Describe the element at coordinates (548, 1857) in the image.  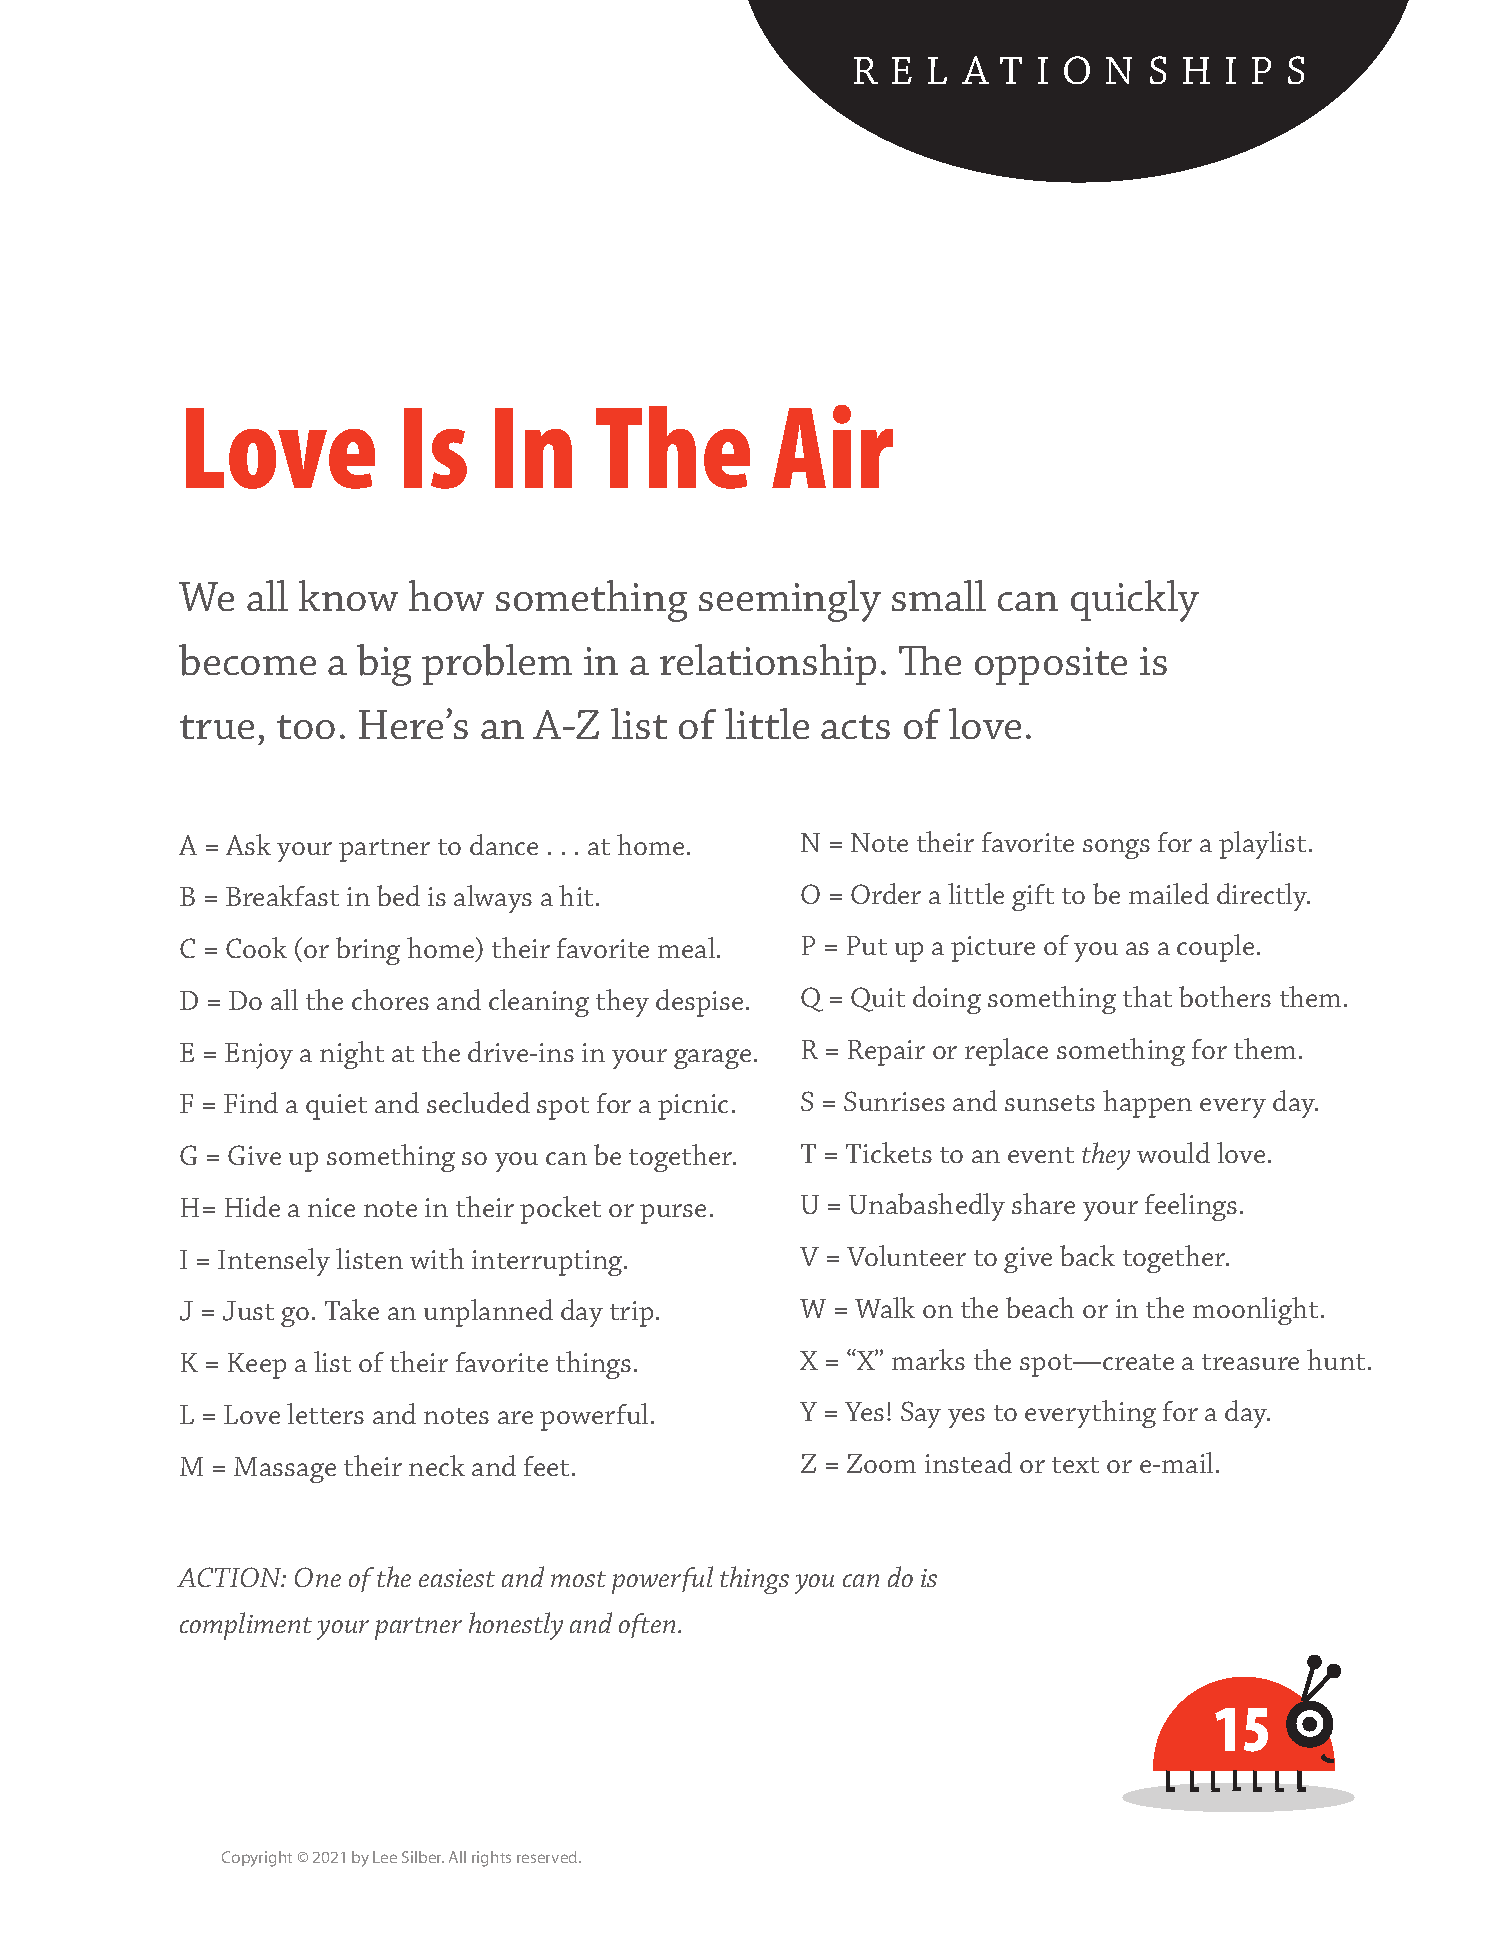
I see `reserved` at that location.
